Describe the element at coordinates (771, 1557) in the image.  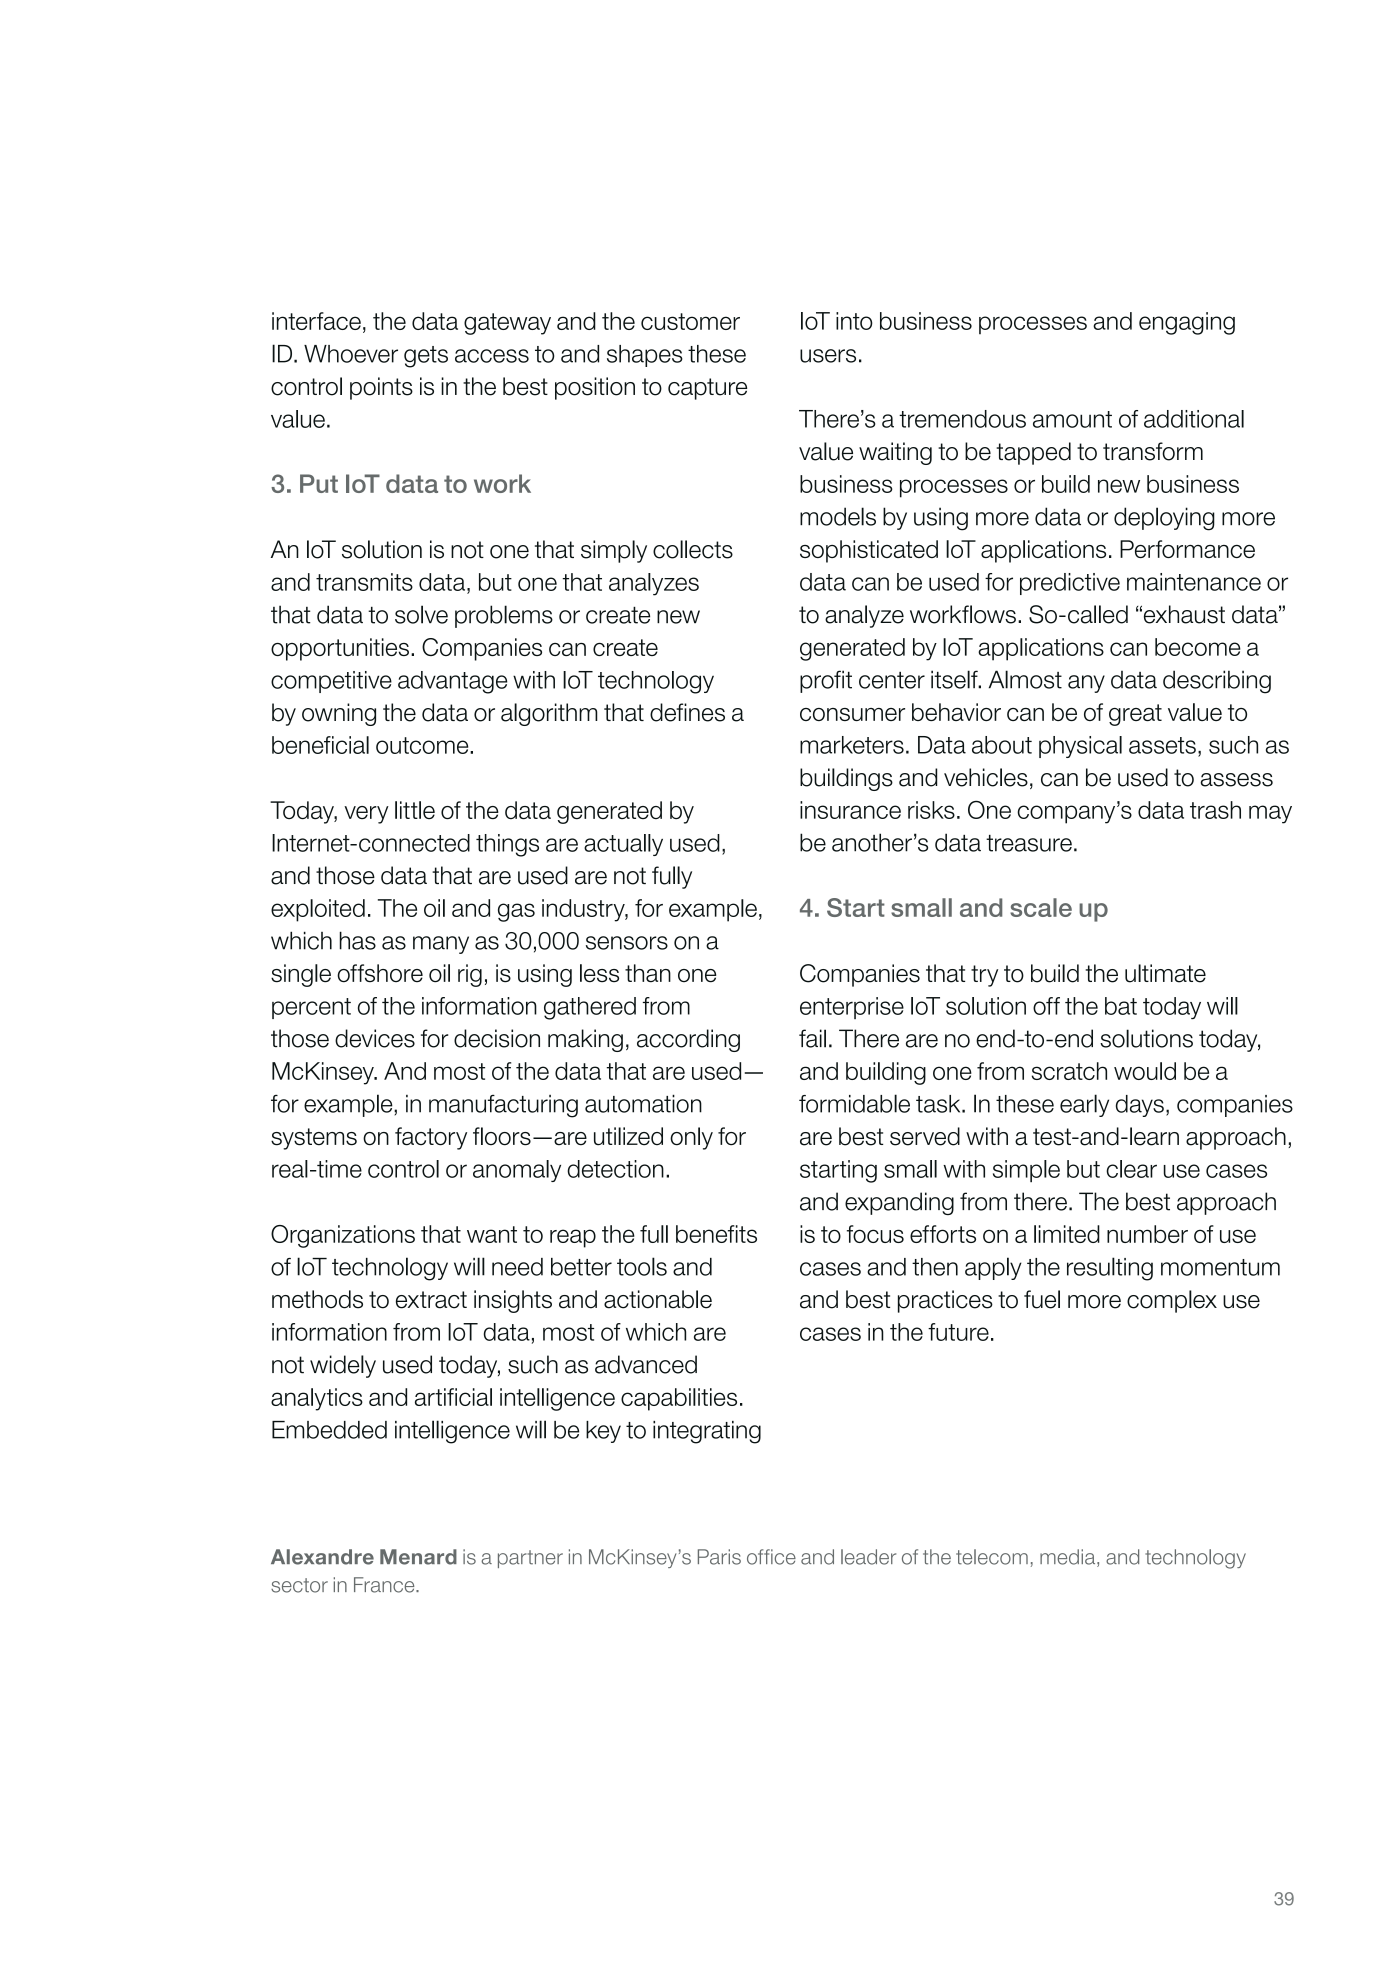
I see `office` at that location.
